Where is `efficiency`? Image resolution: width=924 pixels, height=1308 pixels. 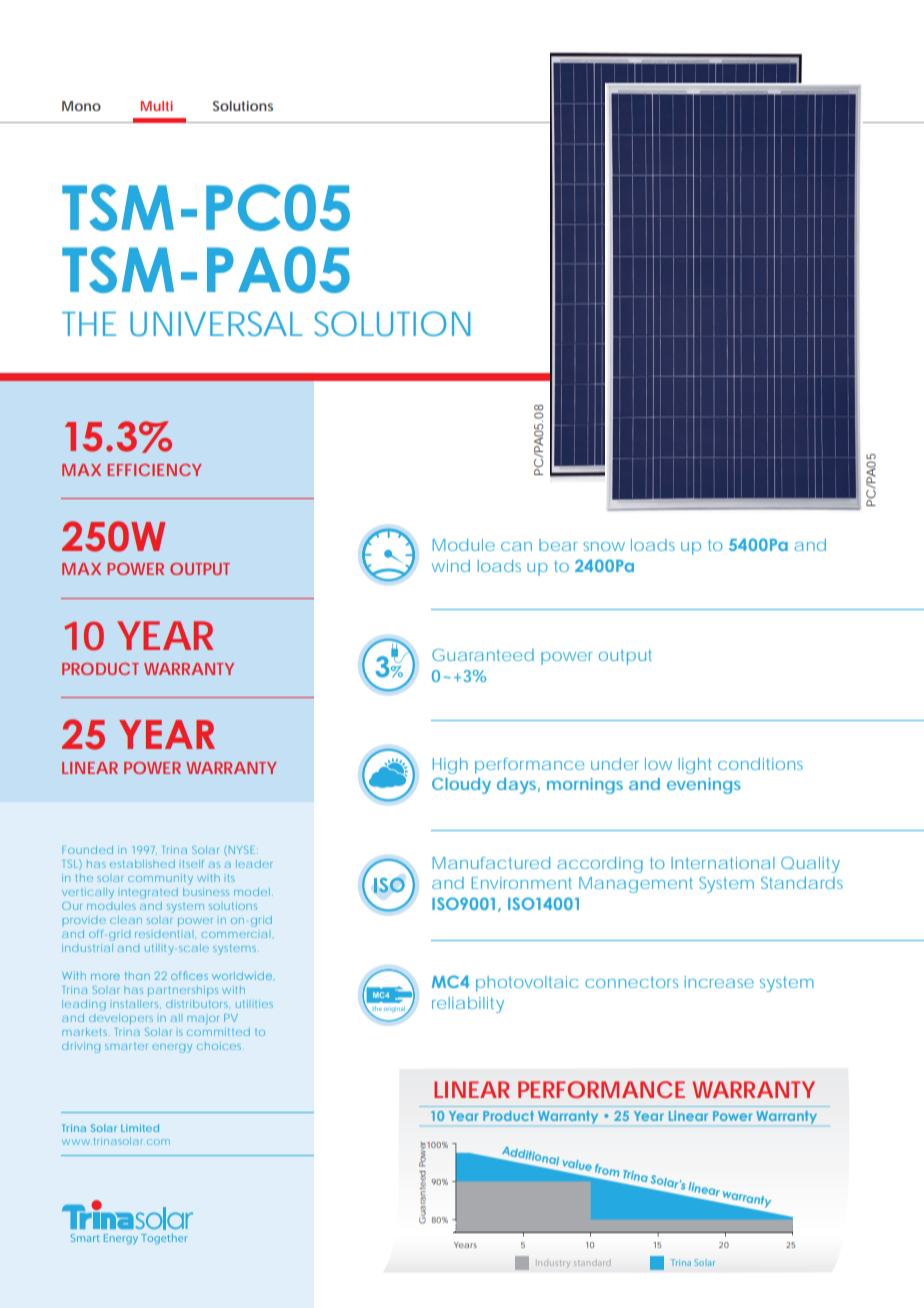 efficiency is located at coordinates (154, 470).
